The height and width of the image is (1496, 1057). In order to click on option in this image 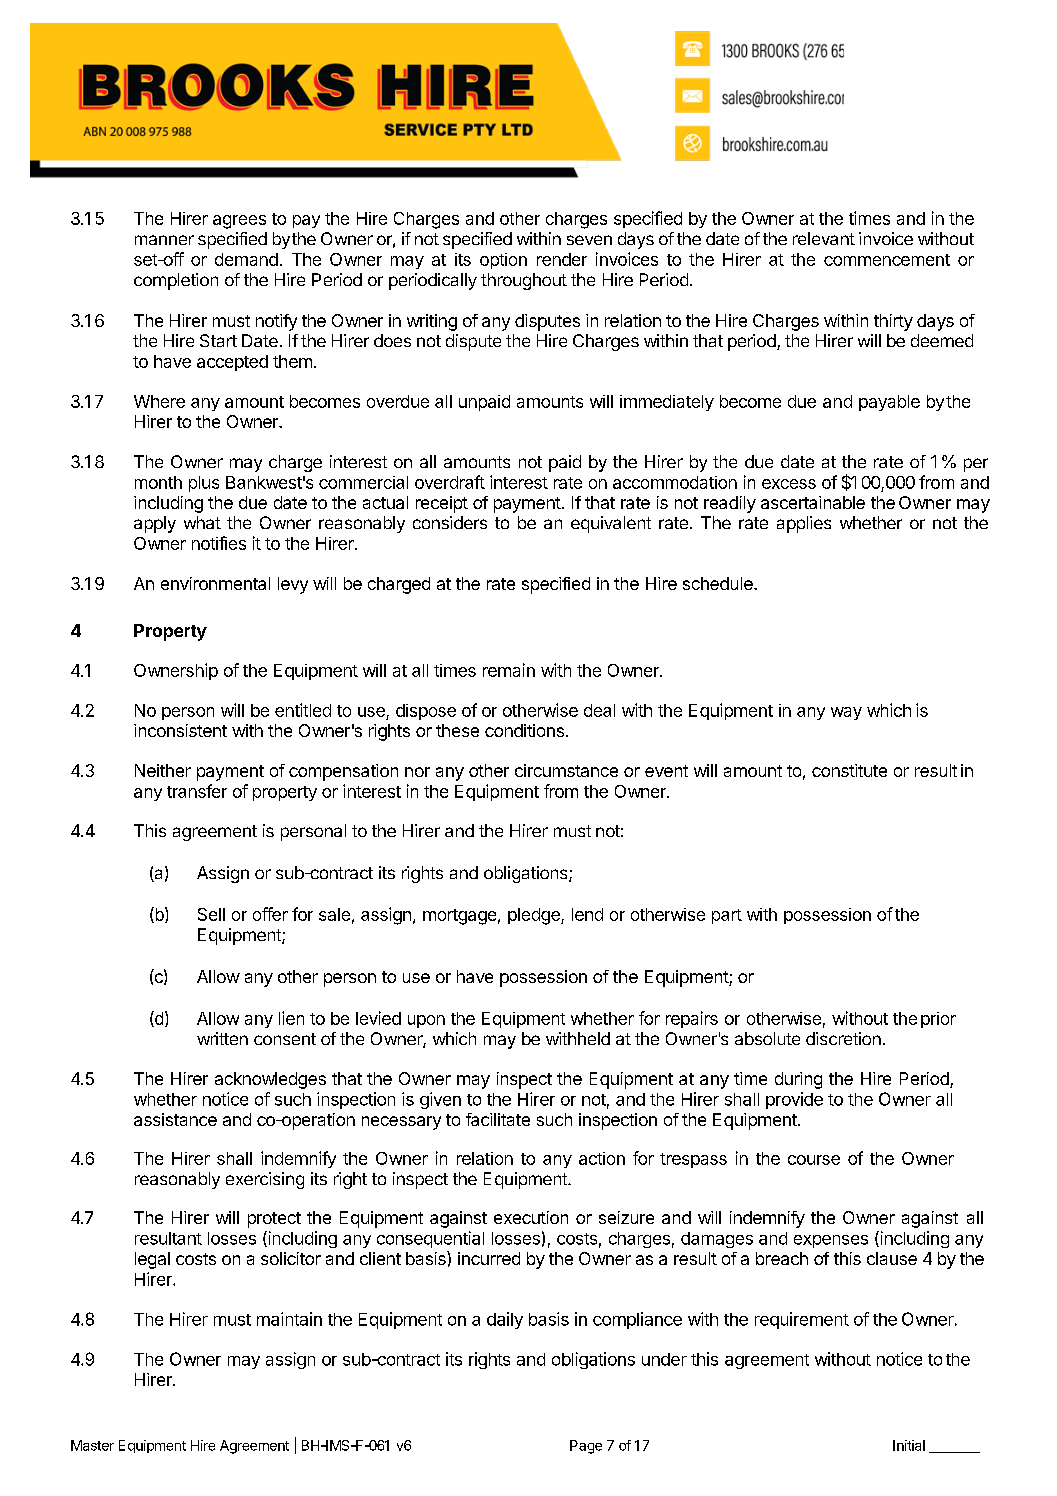, I will do `click(503, 261)`.
